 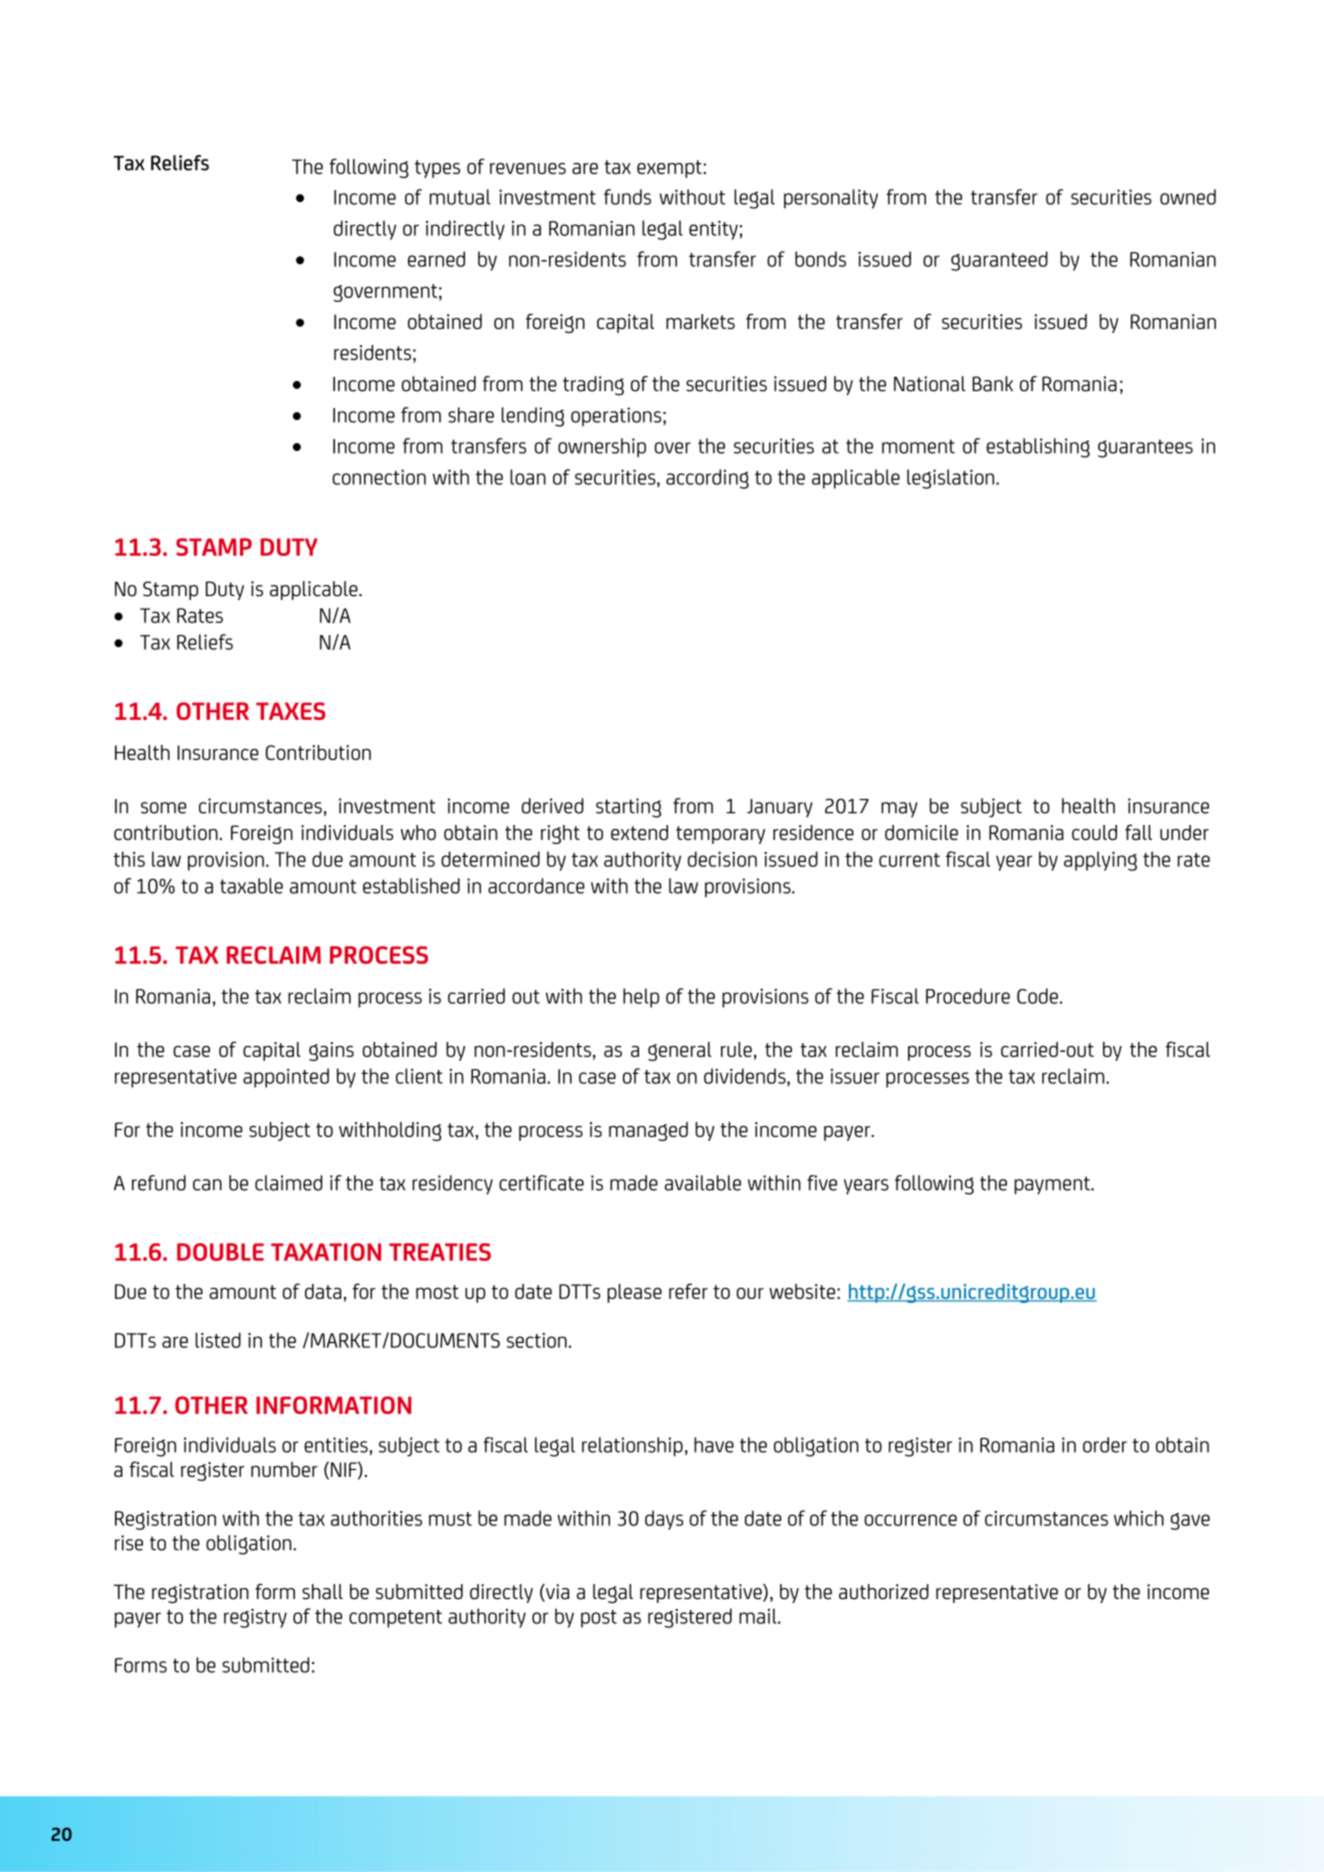 What do you see at coordinates (255, 1618) in the screenshot?
I see `registry` at bounding box center [255, 1618].
